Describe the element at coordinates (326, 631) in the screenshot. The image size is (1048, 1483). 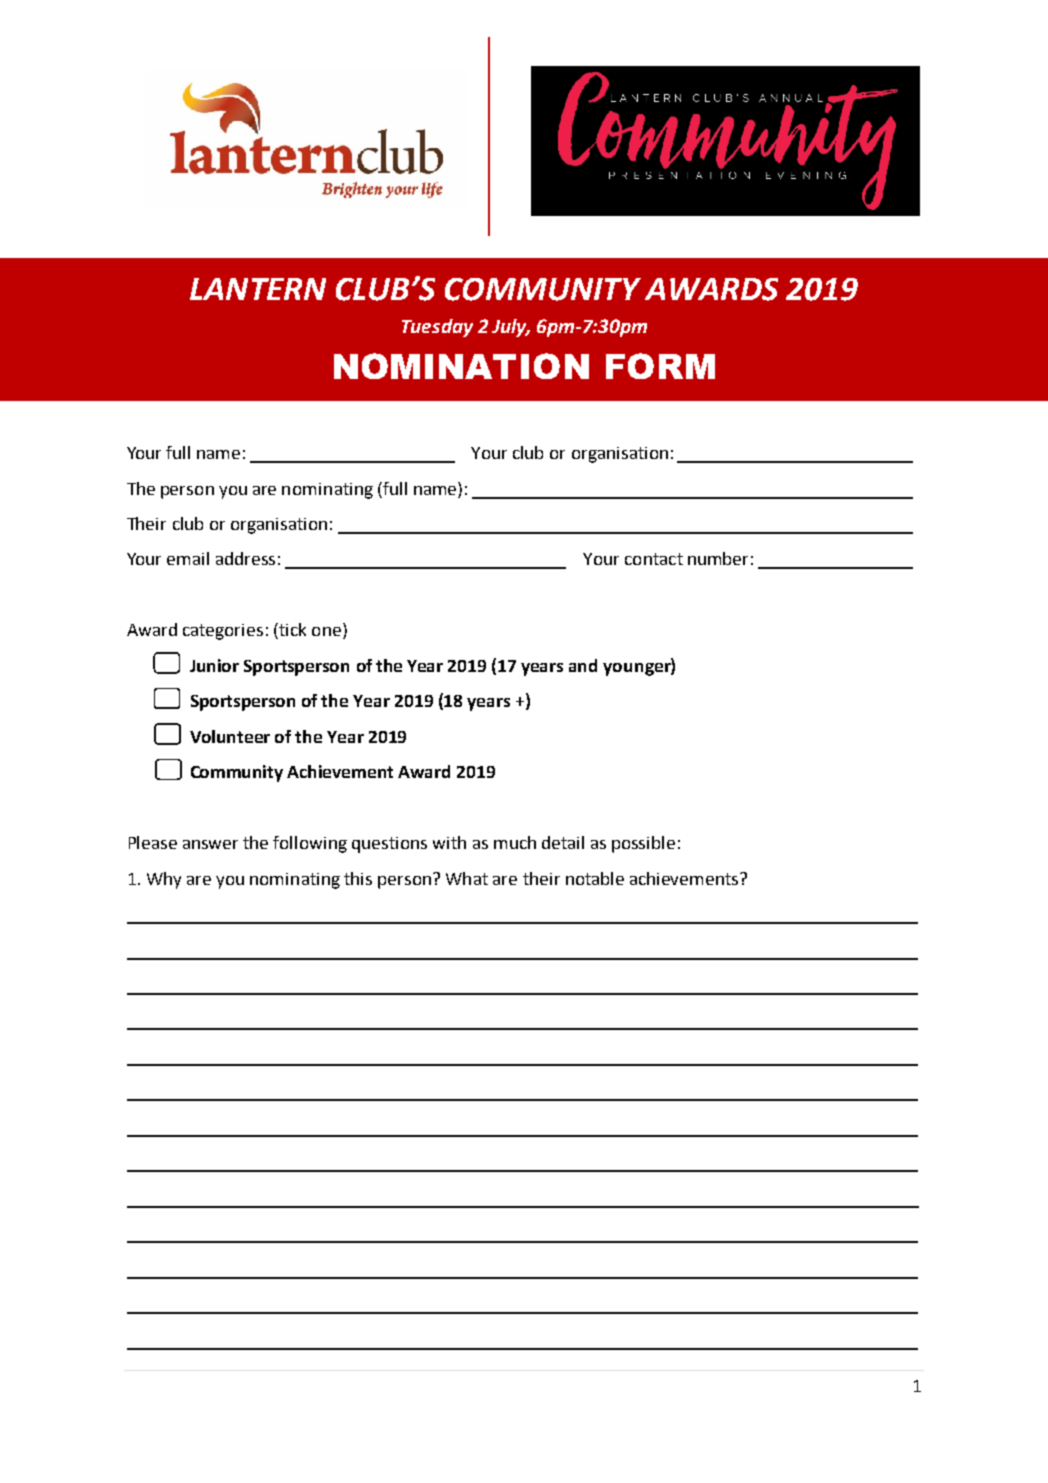
I see `one` at that location.
